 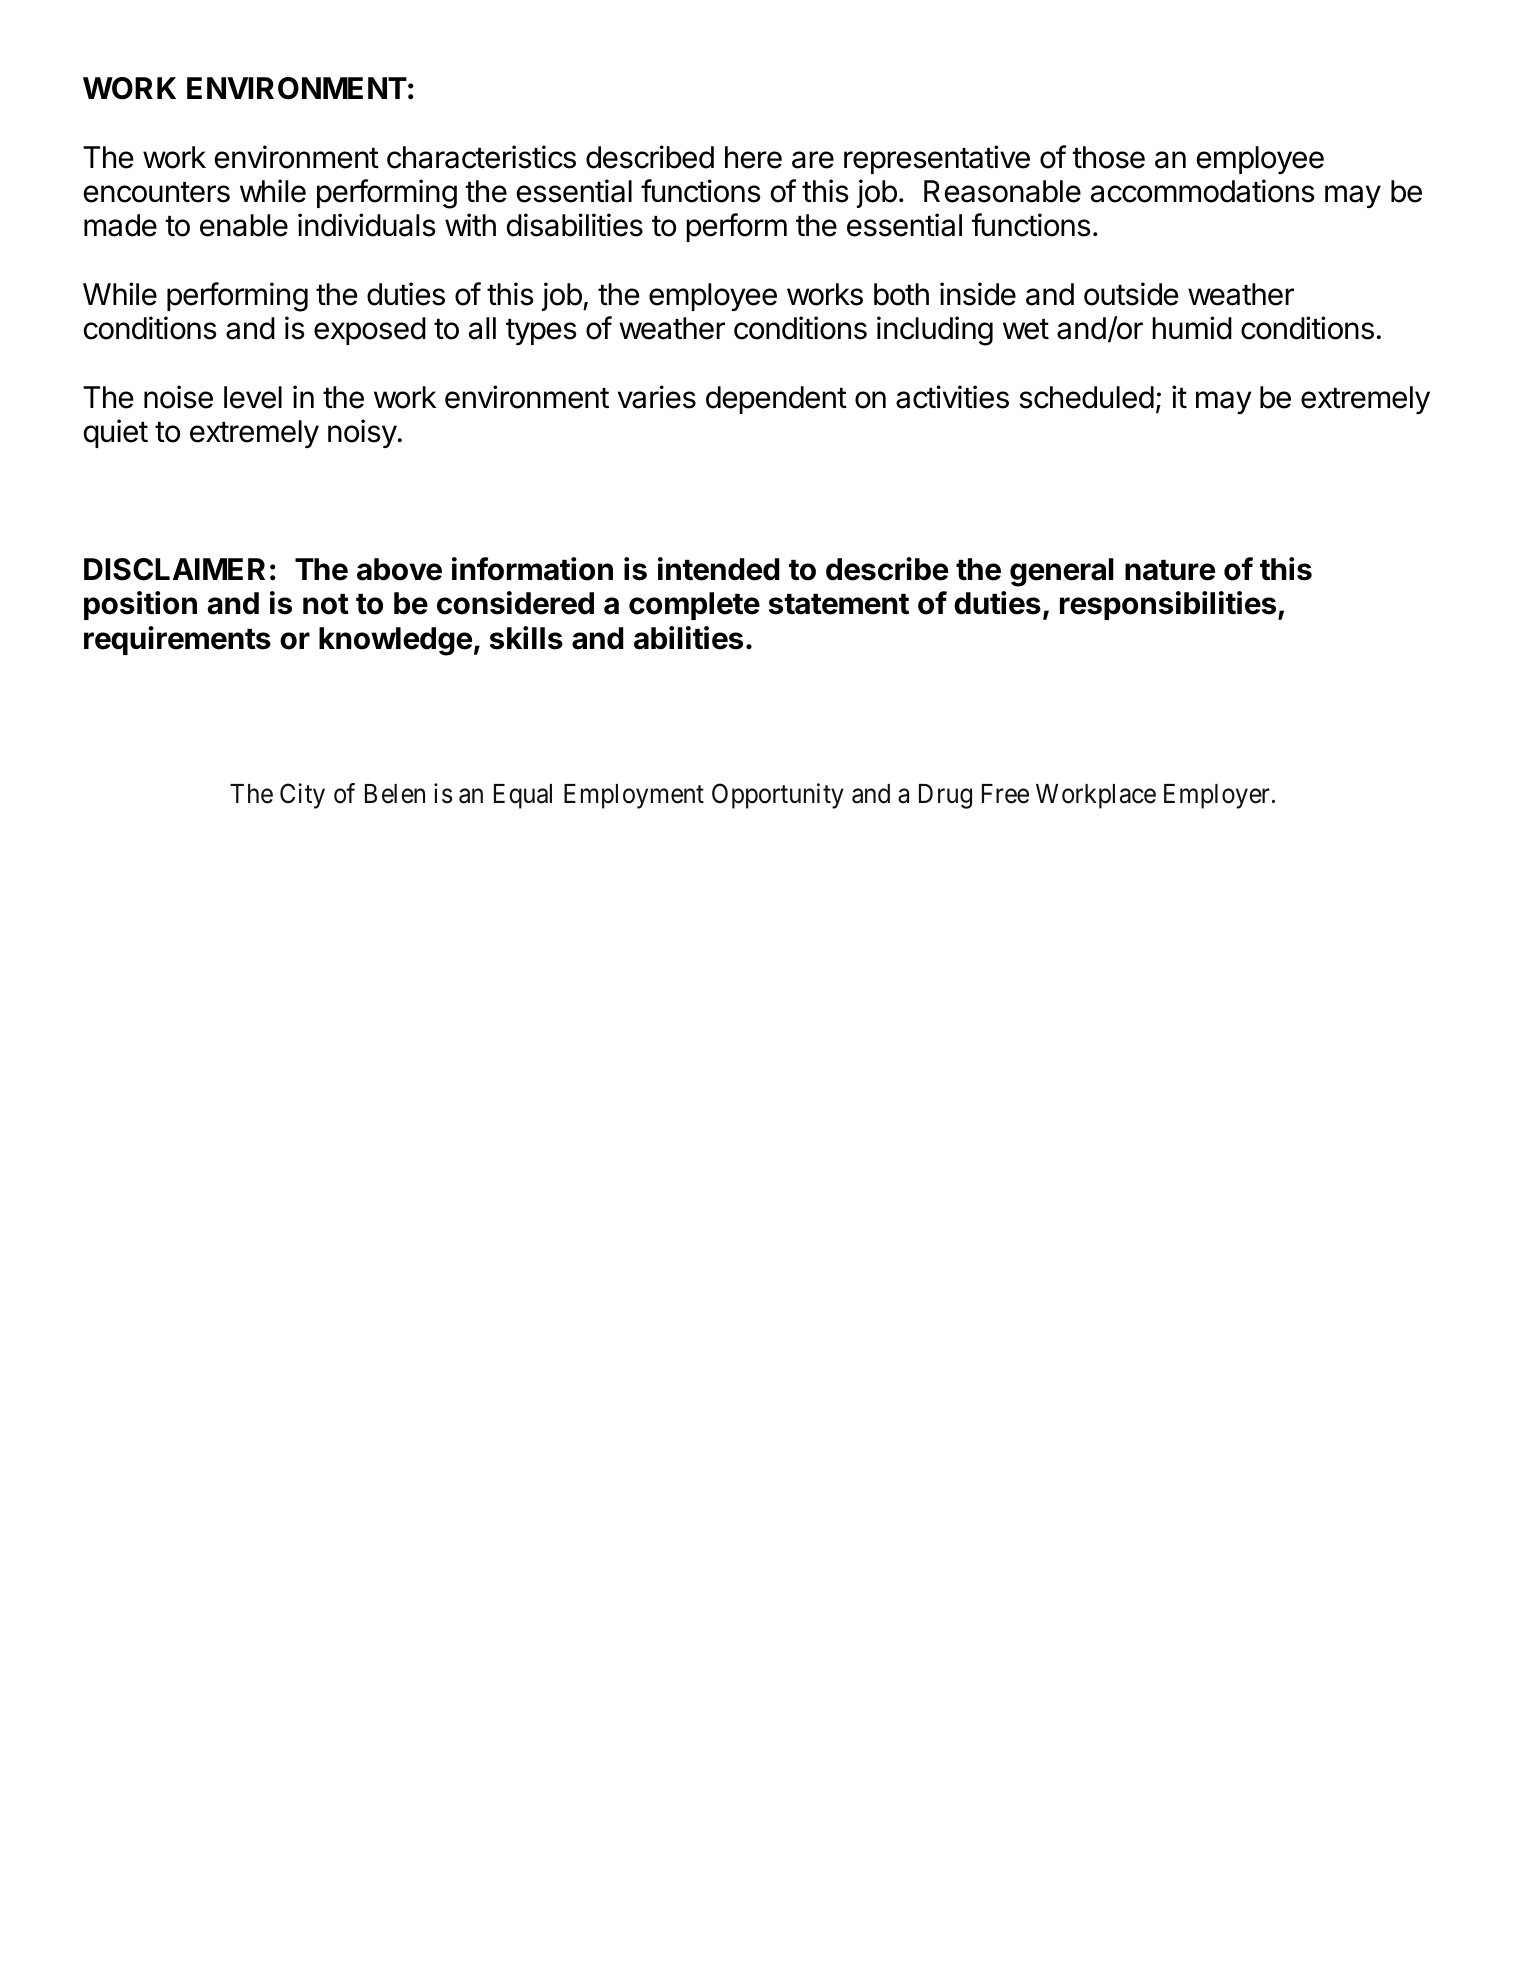 What do you see at coordinates (174, 569) in the screenshot?
I see `DISCLAIMER` at bounding box center [174, 569].
